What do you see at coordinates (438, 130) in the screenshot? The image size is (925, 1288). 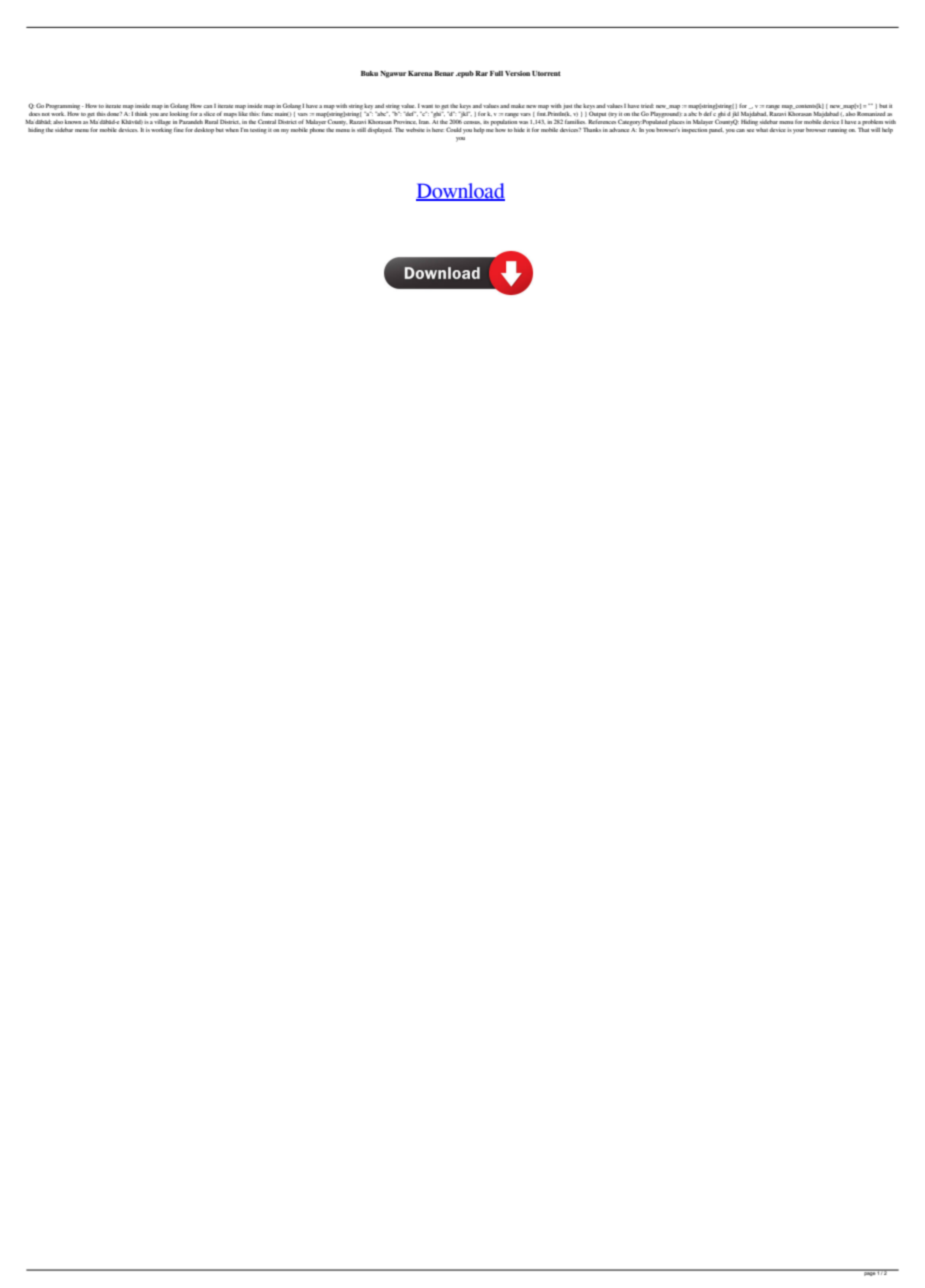 I see `here` at bounding box center [438, 130].
